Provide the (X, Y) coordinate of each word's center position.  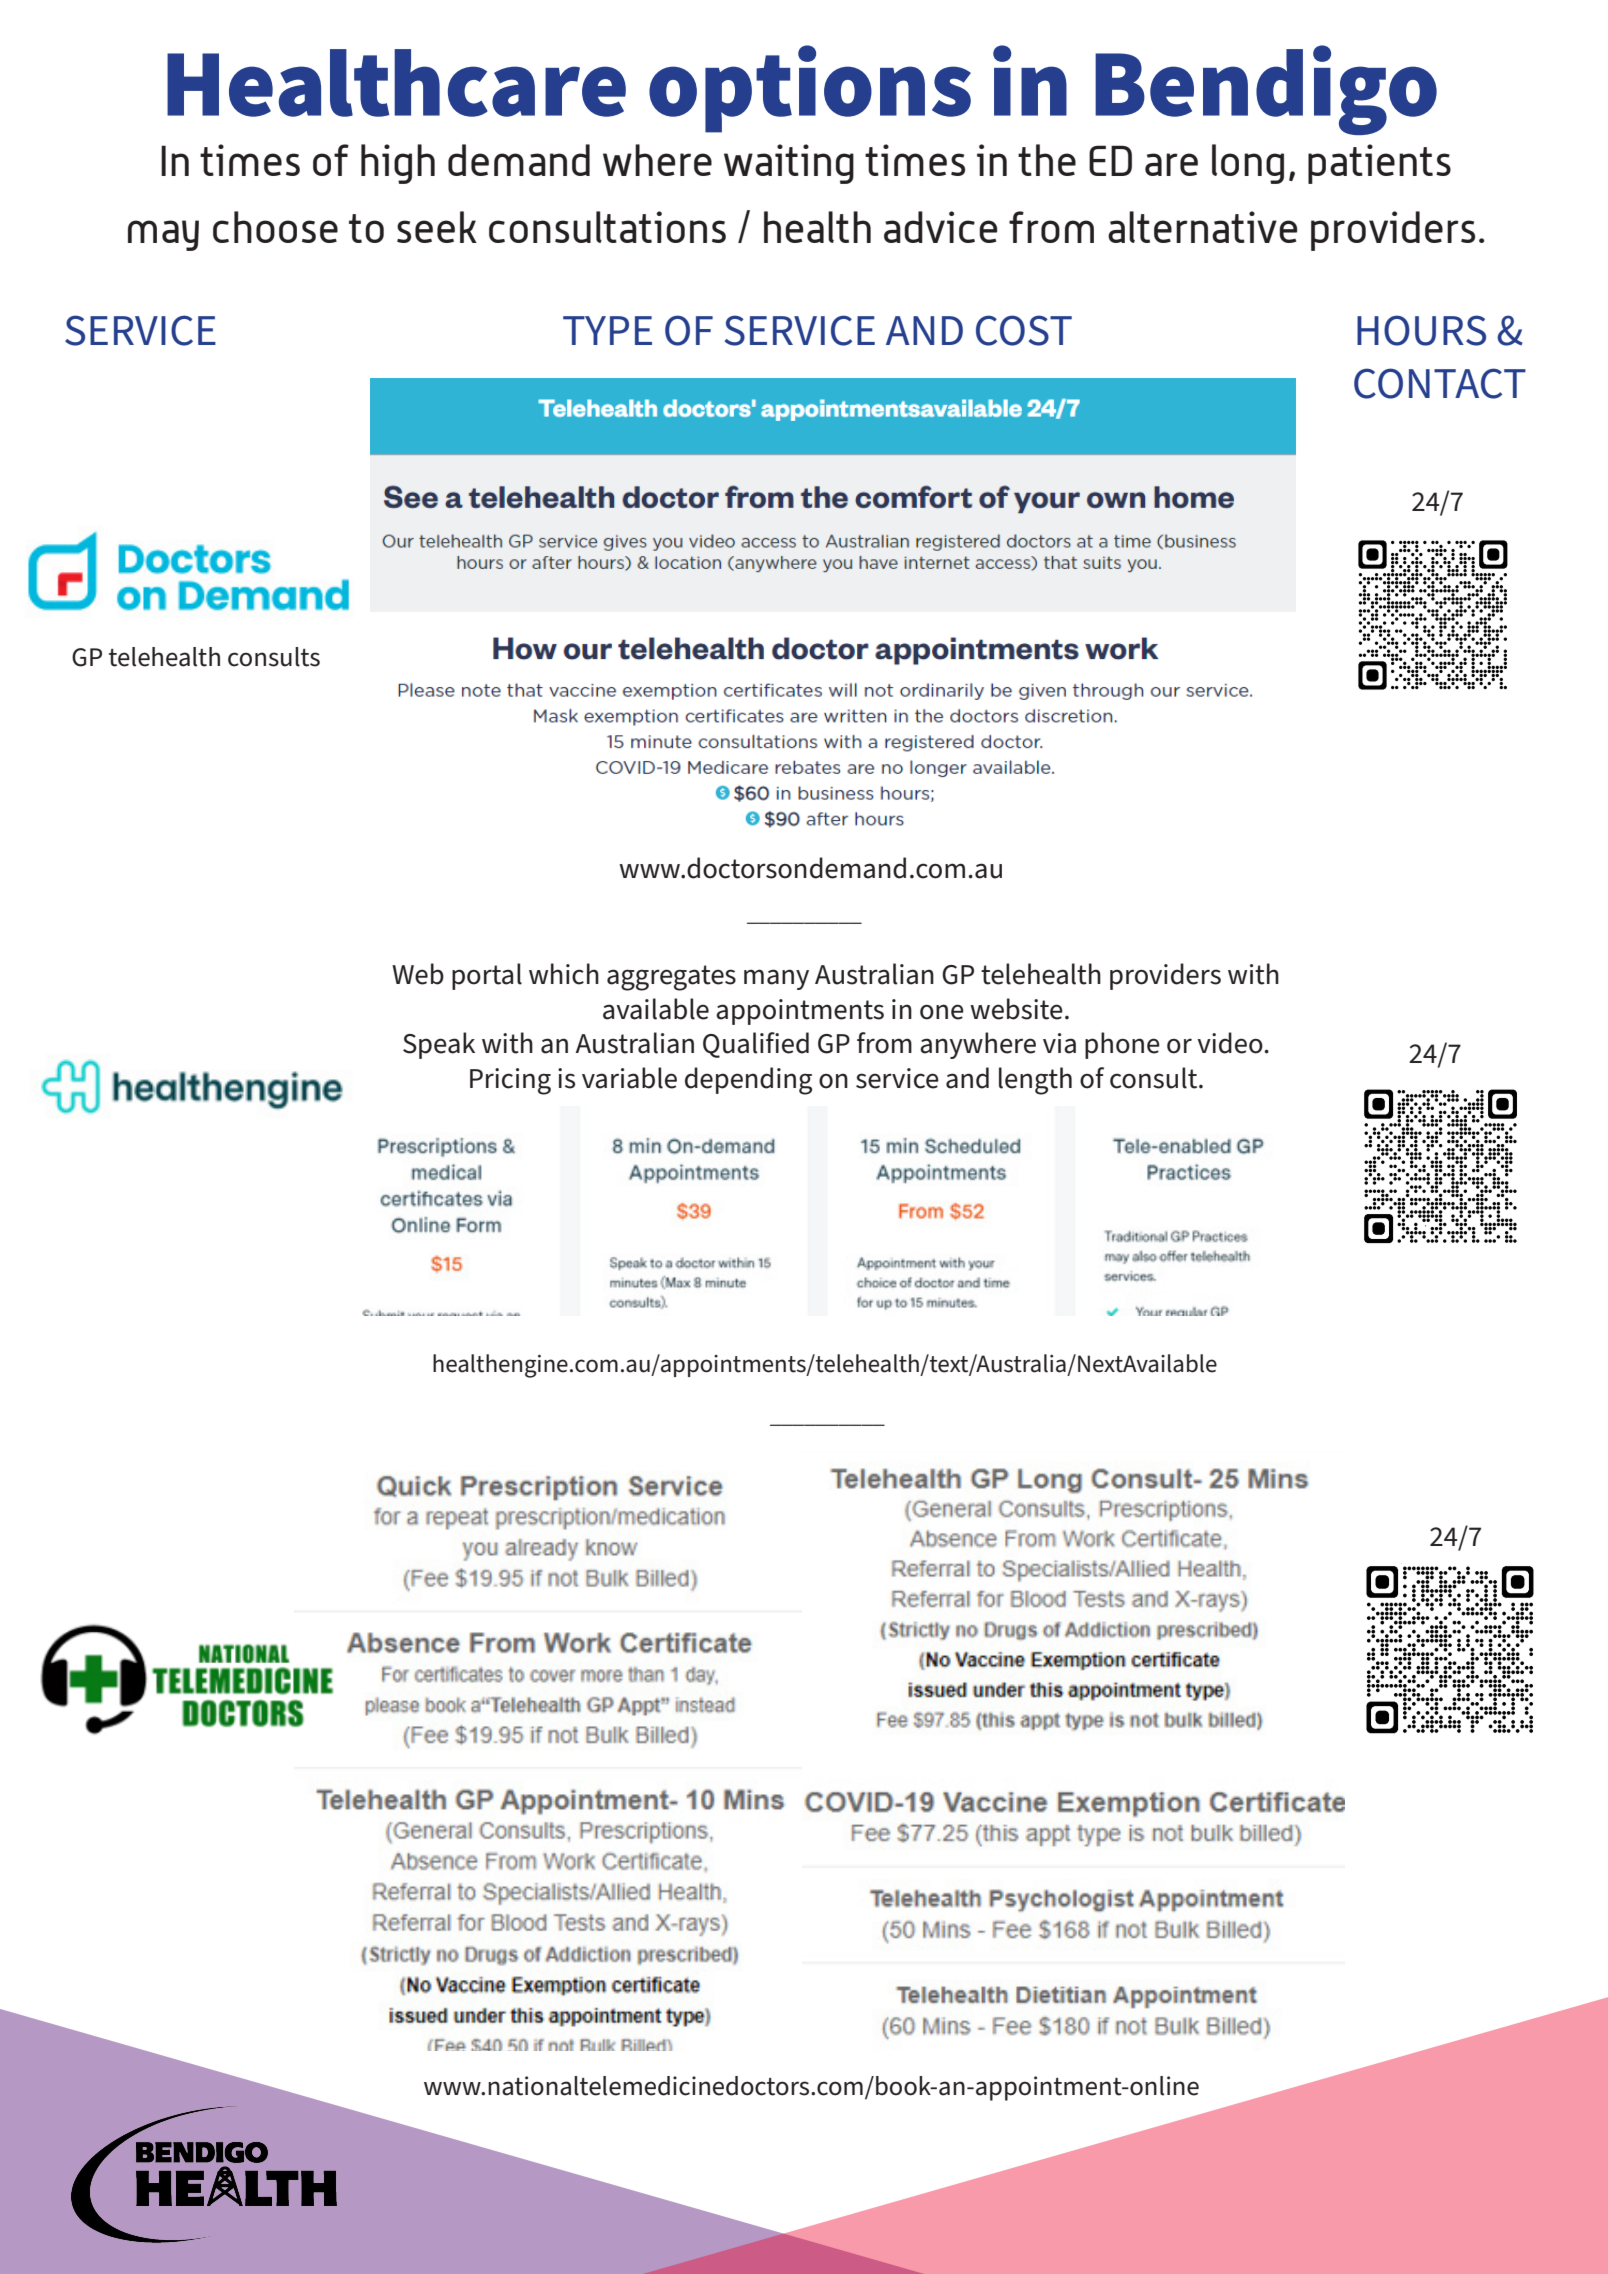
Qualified (756, 1045)
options (810, 89)
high (398, 164)
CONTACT (1440, 383)
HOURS (1421, 330)
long (1248, 164)
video (1230, 1043)
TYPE (607, 330)
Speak (439, 1045)
